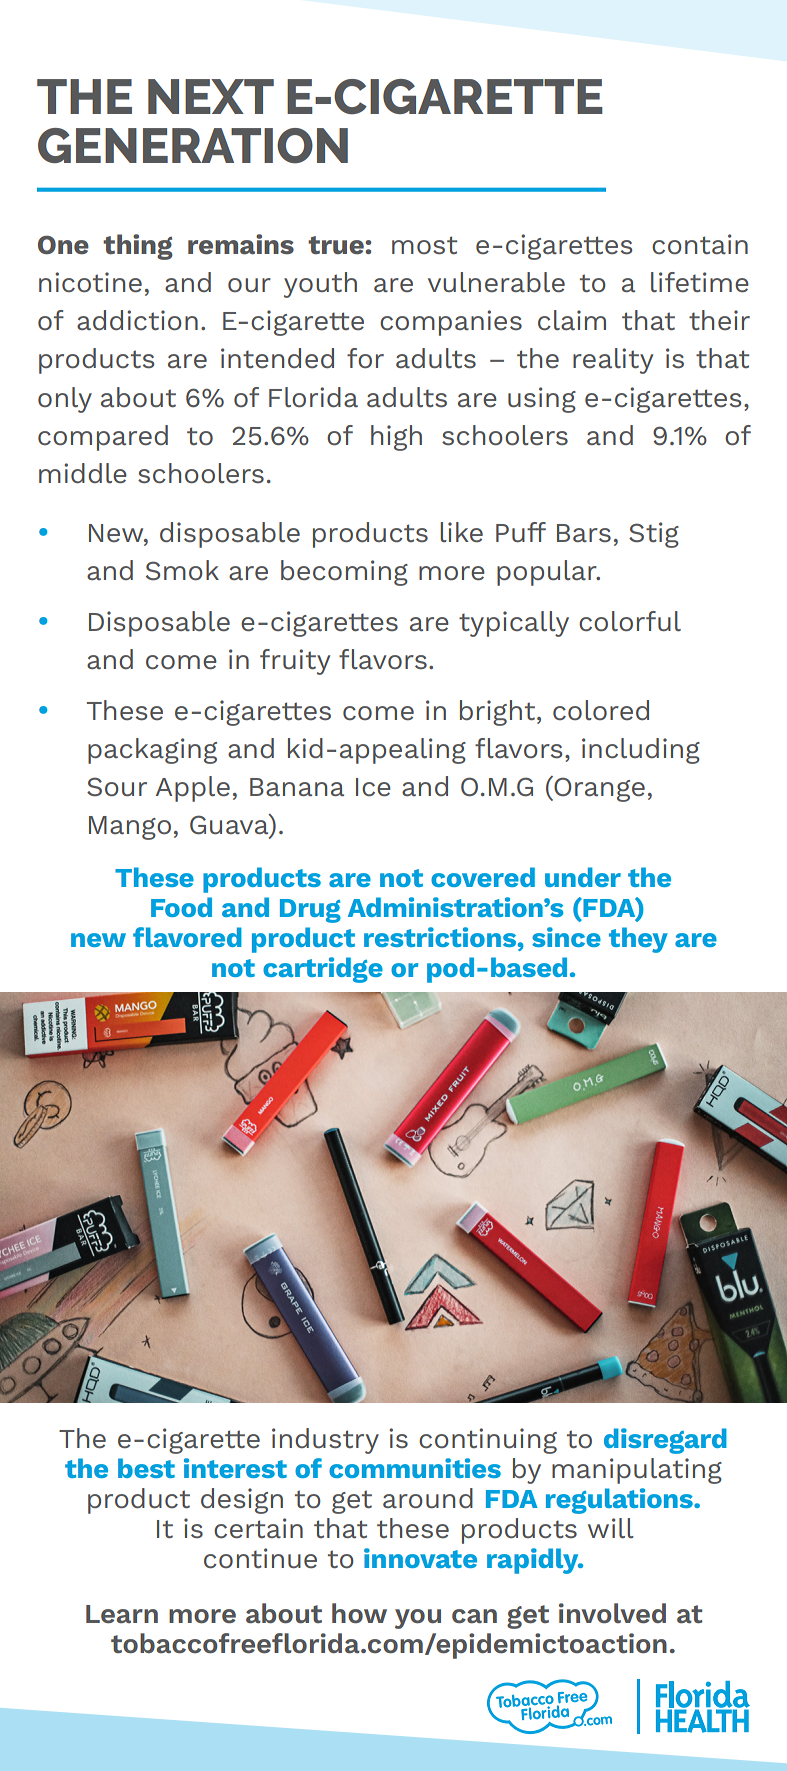 This screenshot has height=1771, width=787. What do you see at coordinates (122, 1614) in the screenshot?
I see `Learn` at bounding box center [122, 1614].
